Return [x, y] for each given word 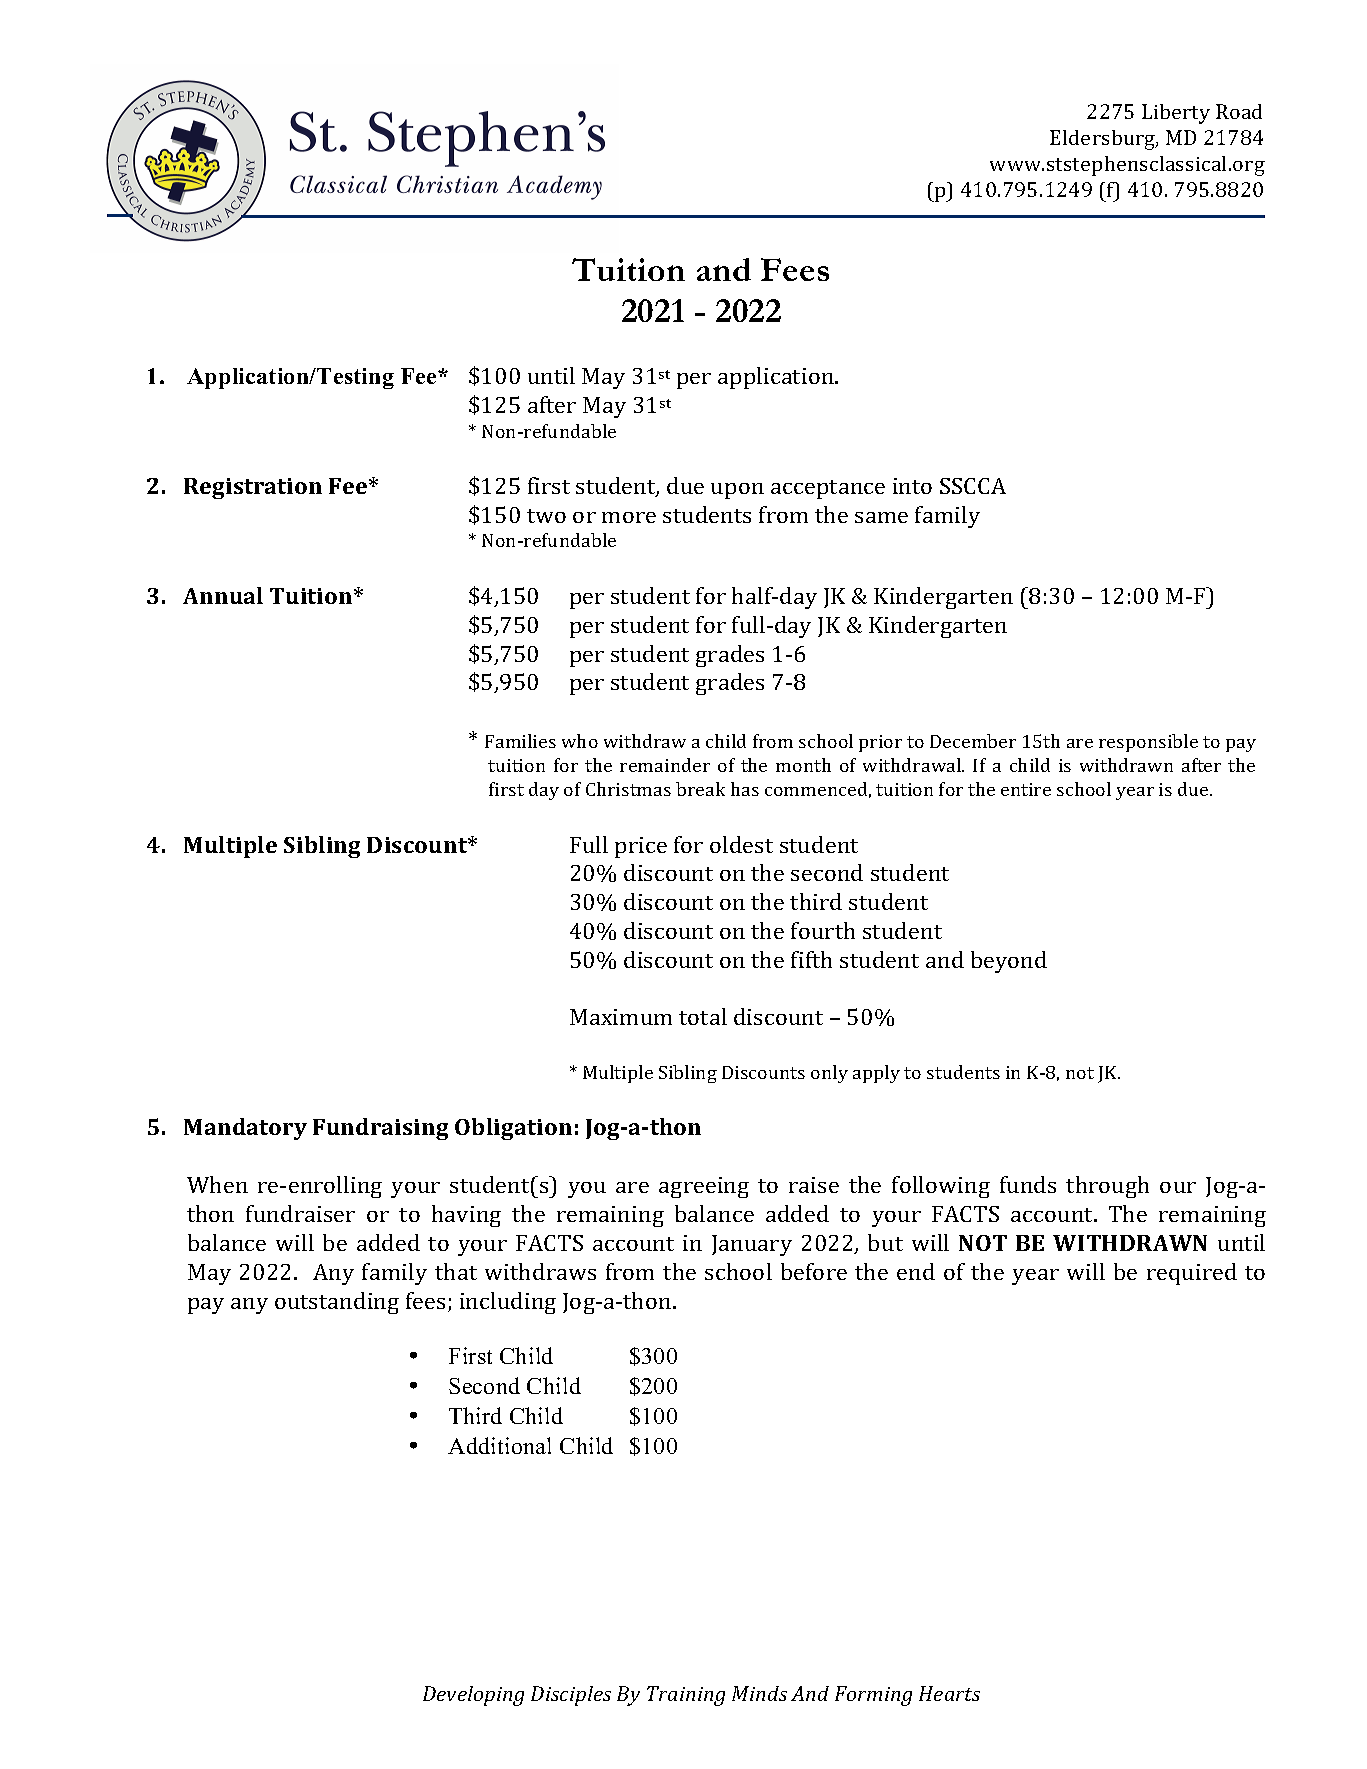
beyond [1009, 962]
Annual [223, 595]
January [752, 1245]
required [1192, 1274]
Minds [759, 1693]
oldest [741, 844]
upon [737, 491]
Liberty [1176, 114]
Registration [253, 488]
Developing [473, 1696]
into [912, 486]
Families [520, 741]
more [629, 517]
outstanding [337, 1303]
